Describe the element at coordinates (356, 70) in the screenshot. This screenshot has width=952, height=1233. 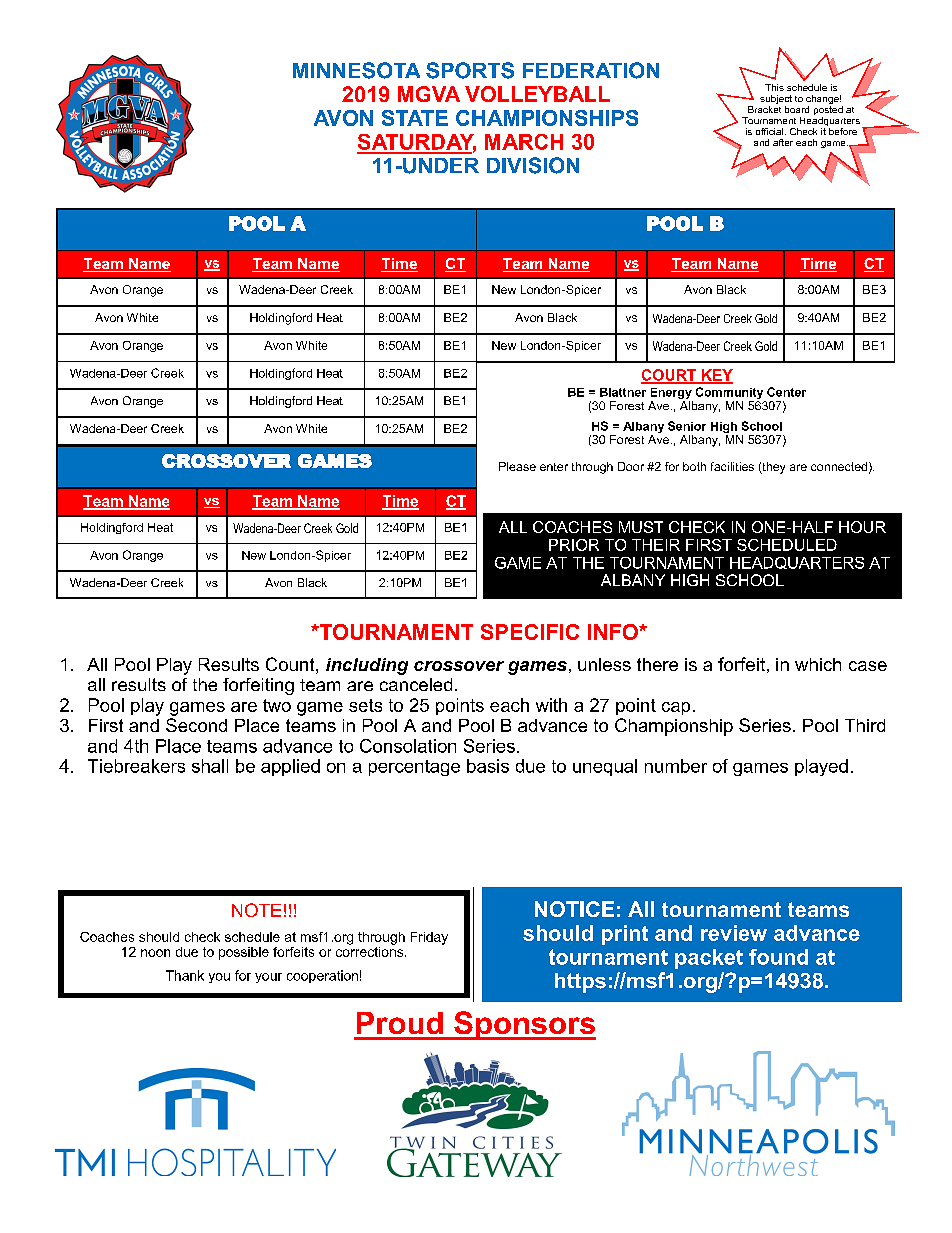
I see `MINNESOTA` at that location.
